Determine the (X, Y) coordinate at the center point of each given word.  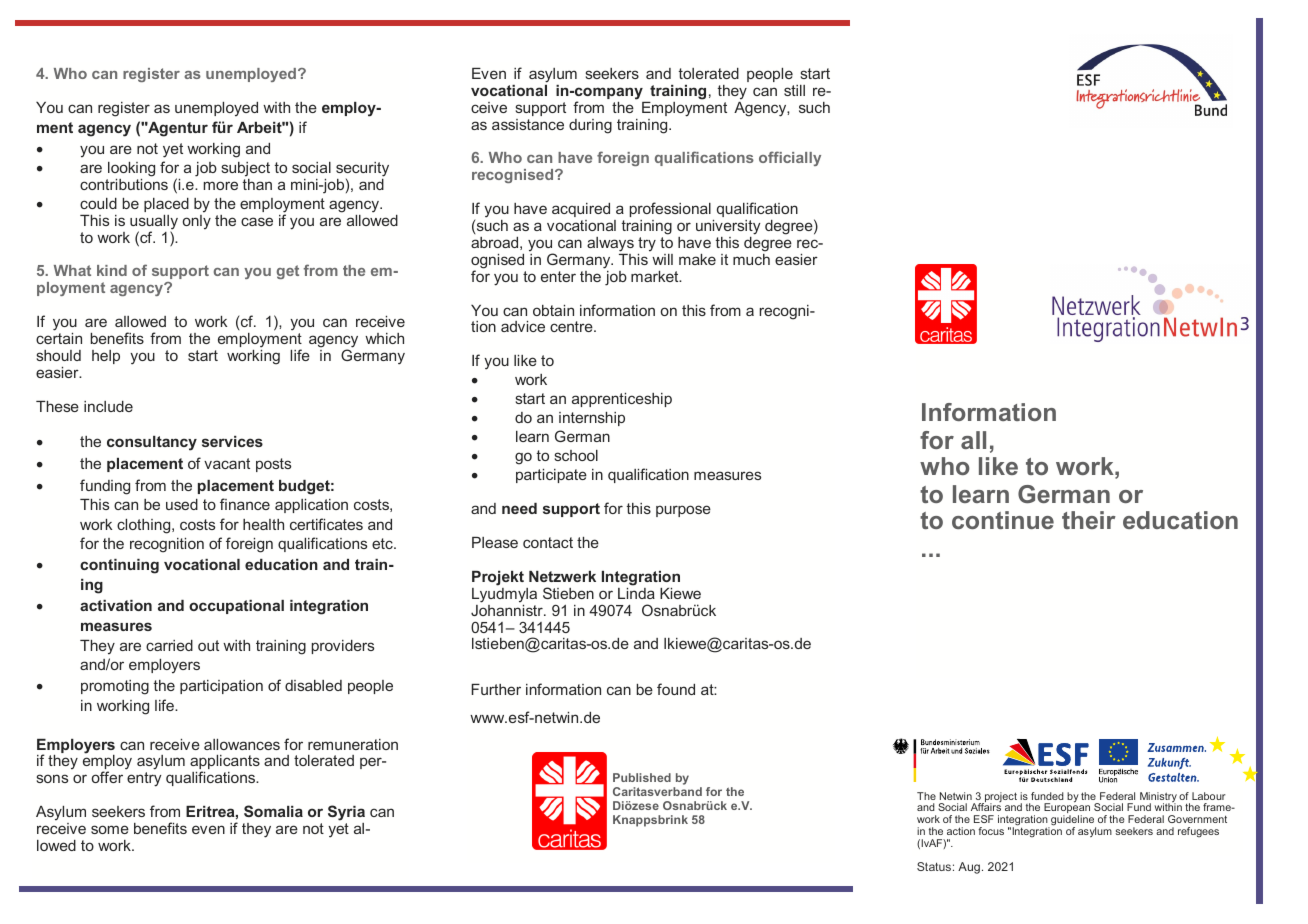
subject (246, 169)
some (110, 829)
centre (572, 326)
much (751, 259)
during (590, 126)
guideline (1072, 821)
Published (642, 777)
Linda (636, 592)
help (106, 357)
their (1089, 520)
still (794, 90)
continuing (119, 566)
